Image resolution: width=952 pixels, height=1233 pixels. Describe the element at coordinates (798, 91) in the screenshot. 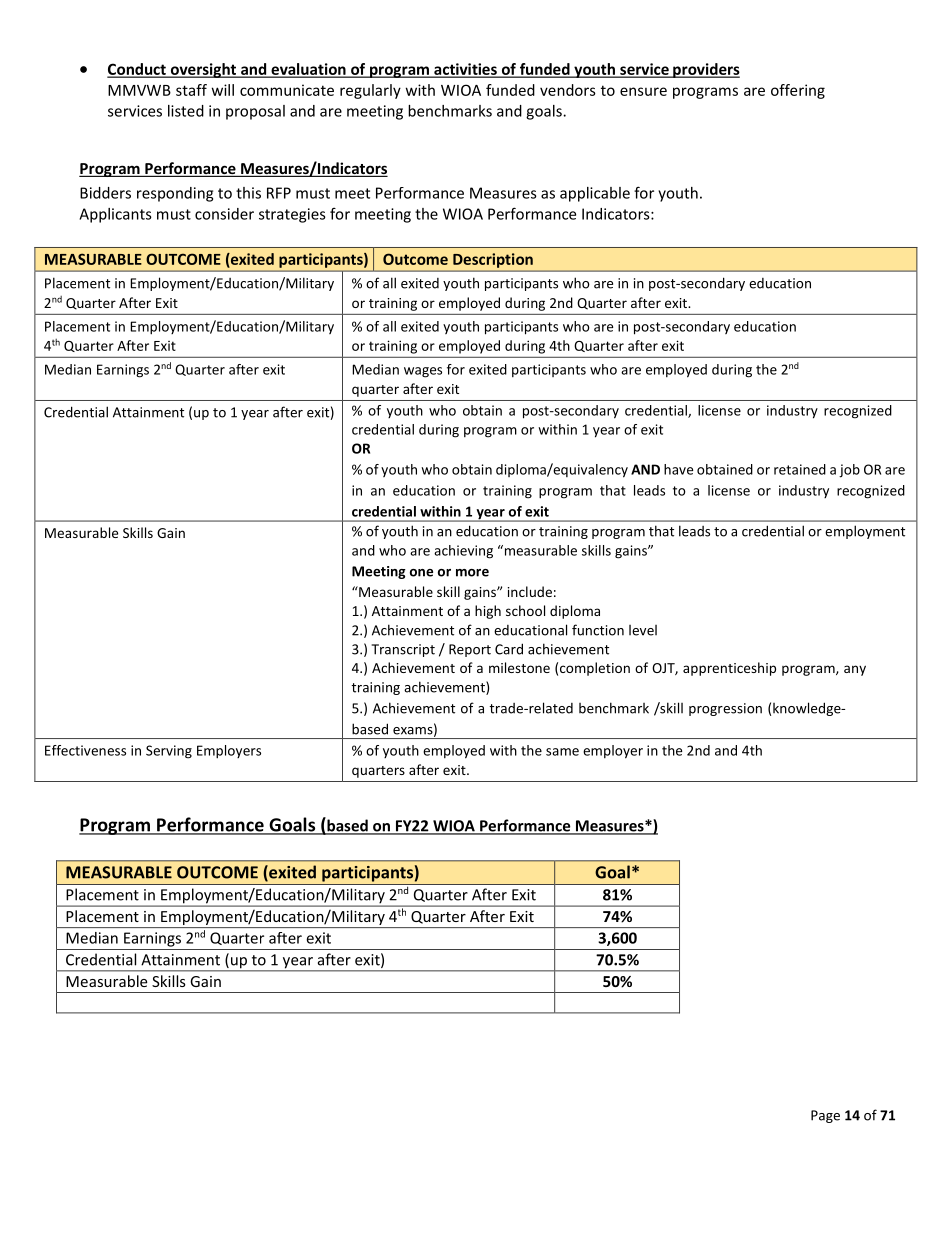

I see `offering` at that location.
